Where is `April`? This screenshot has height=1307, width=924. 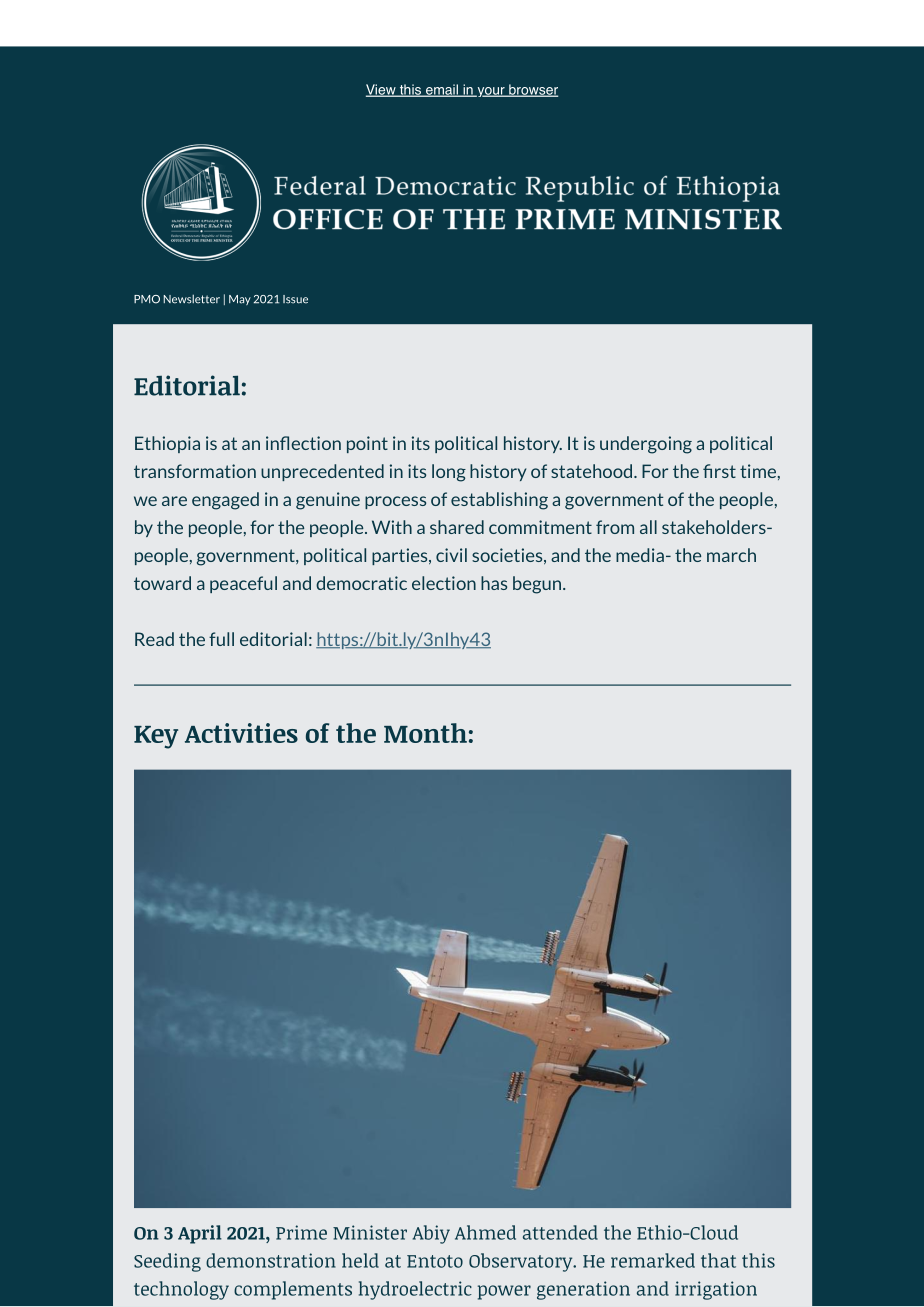 April is located at coordinates (200, 1234).
